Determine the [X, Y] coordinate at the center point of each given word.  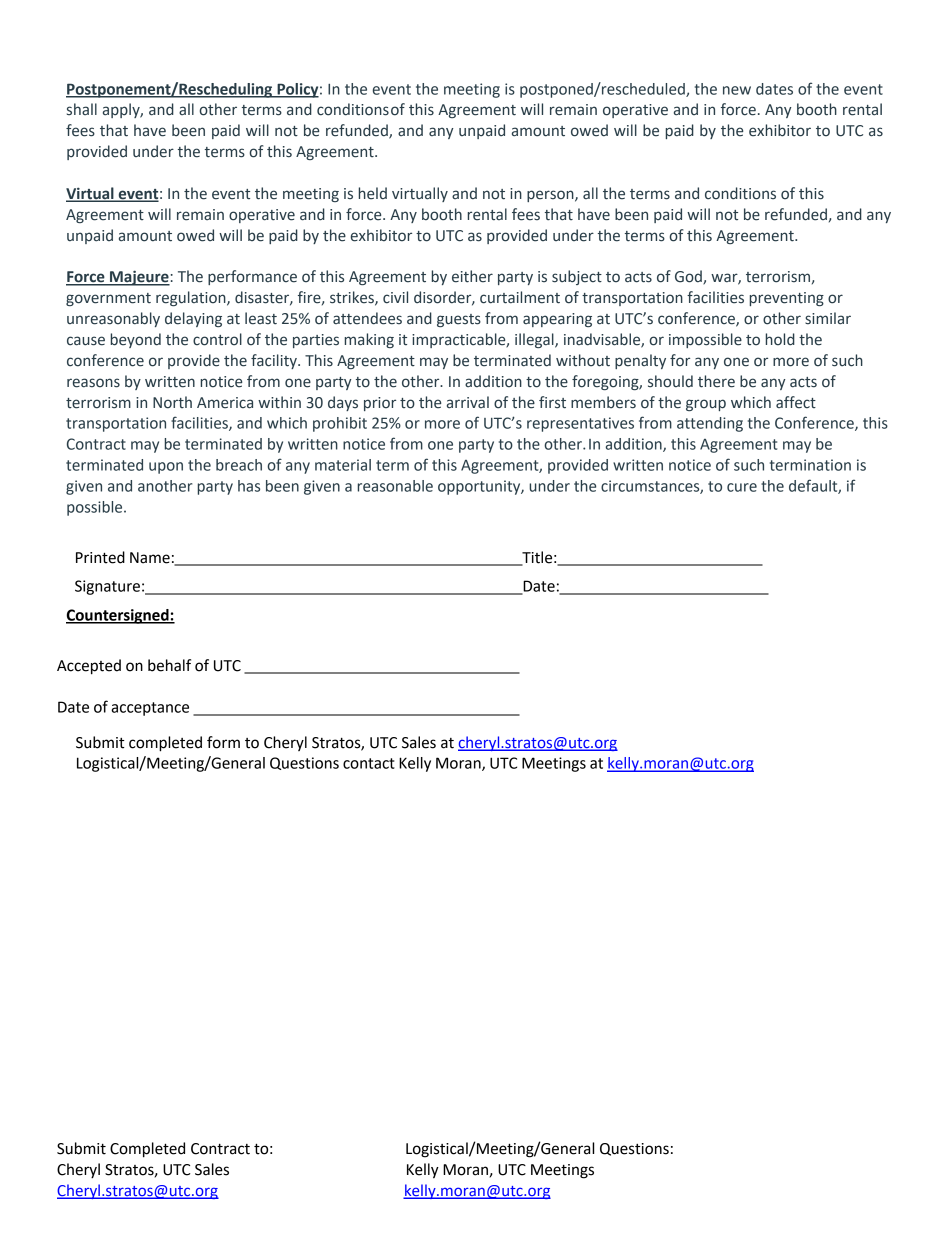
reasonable [395, 486]
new [737, 90]
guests [459, 320]
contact [369, 763]
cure [742, 487]
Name [150, 558]
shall [82, 109]
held [373, 193]
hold [780, 339]
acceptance [150, 709]
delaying [193, 319]
